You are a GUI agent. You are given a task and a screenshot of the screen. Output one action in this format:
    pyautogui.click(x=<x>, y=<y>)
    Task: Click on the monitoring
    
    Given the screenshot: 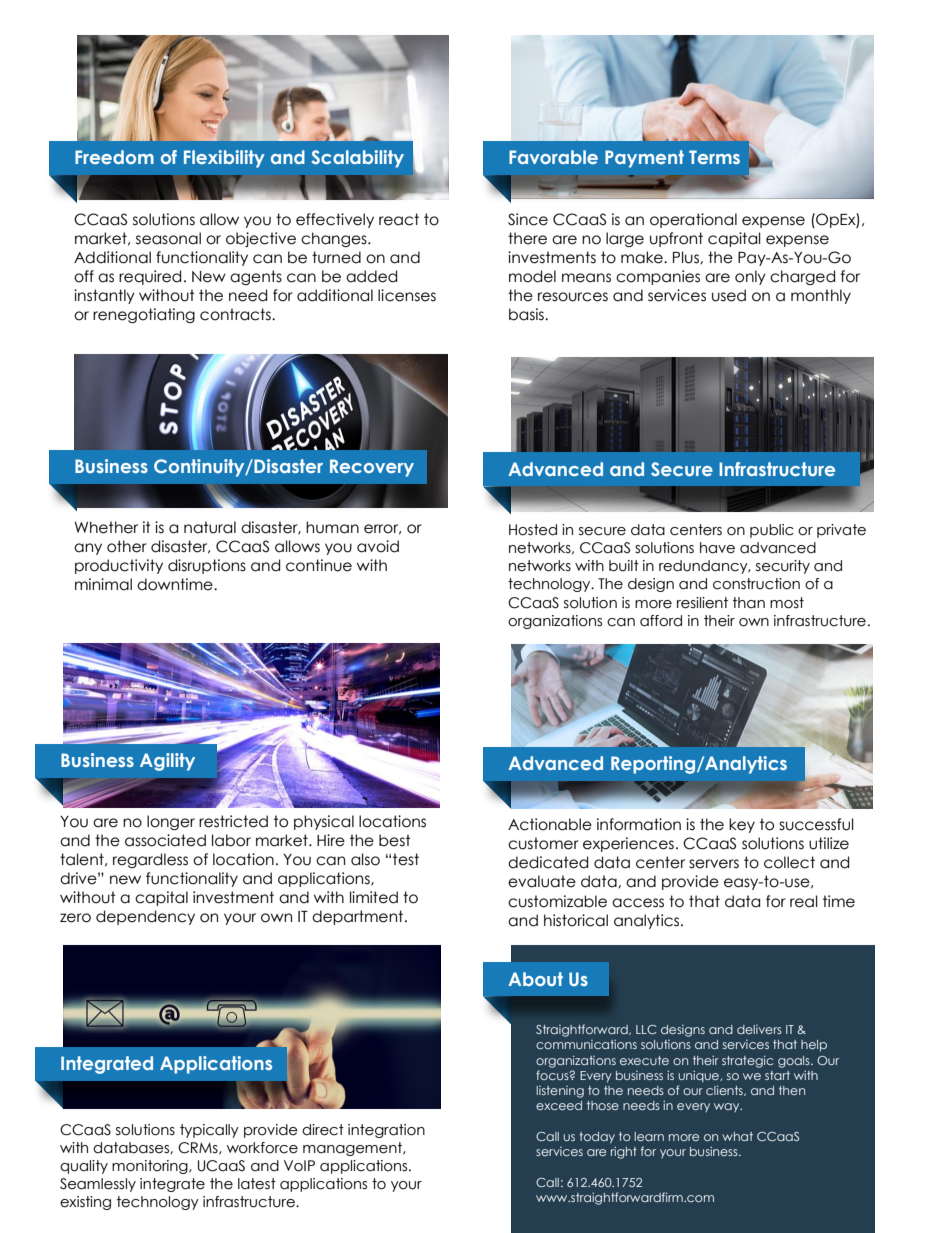 What is the action you would take?
    pyautogui.click(x=151, y=1167)
